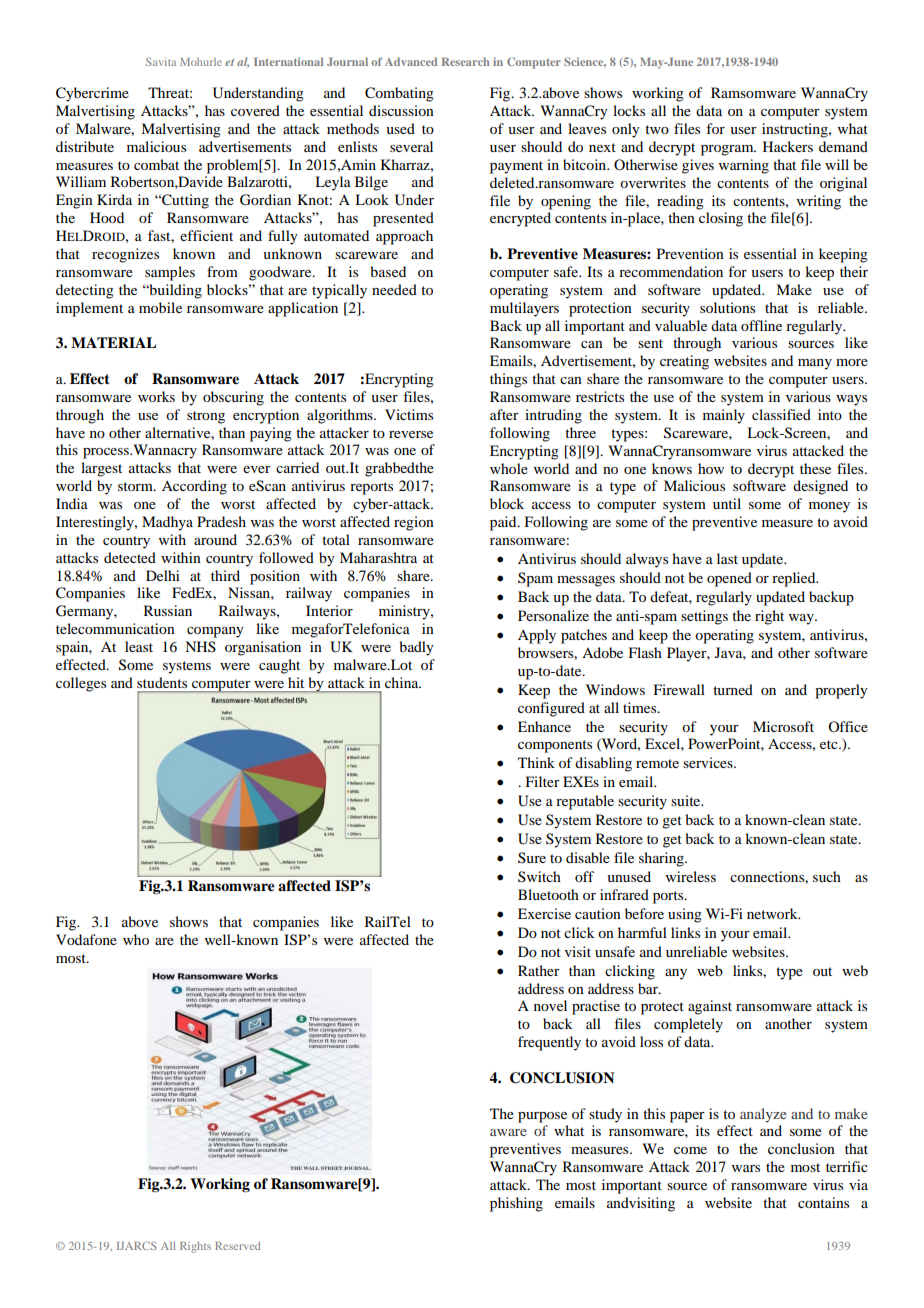 The width and height of the document is (924, 1308). I want to click on phishing, so click(516, 1204).
